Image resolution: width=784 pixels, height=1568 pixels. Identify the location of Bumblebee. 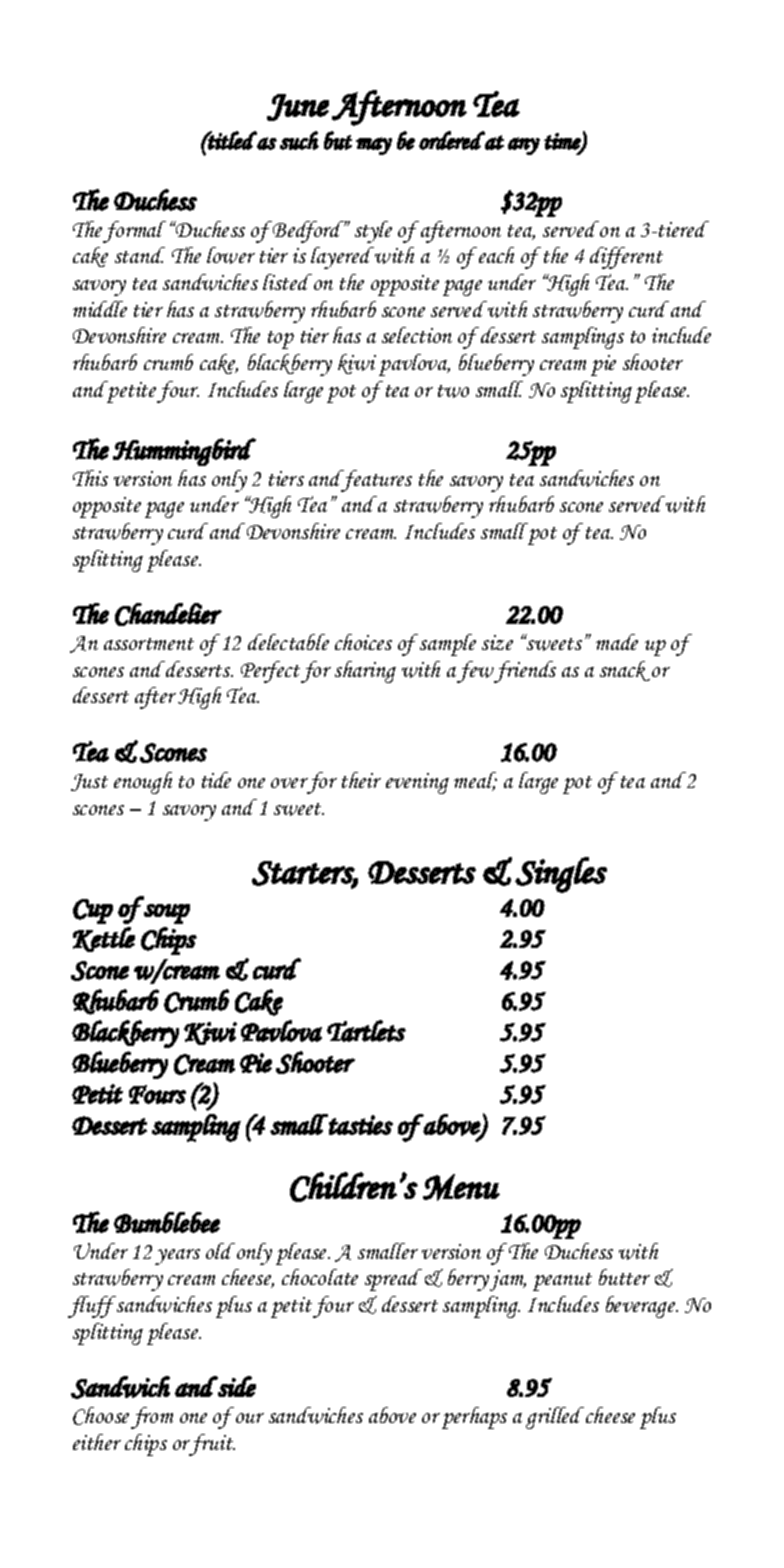
(167, 1222).
